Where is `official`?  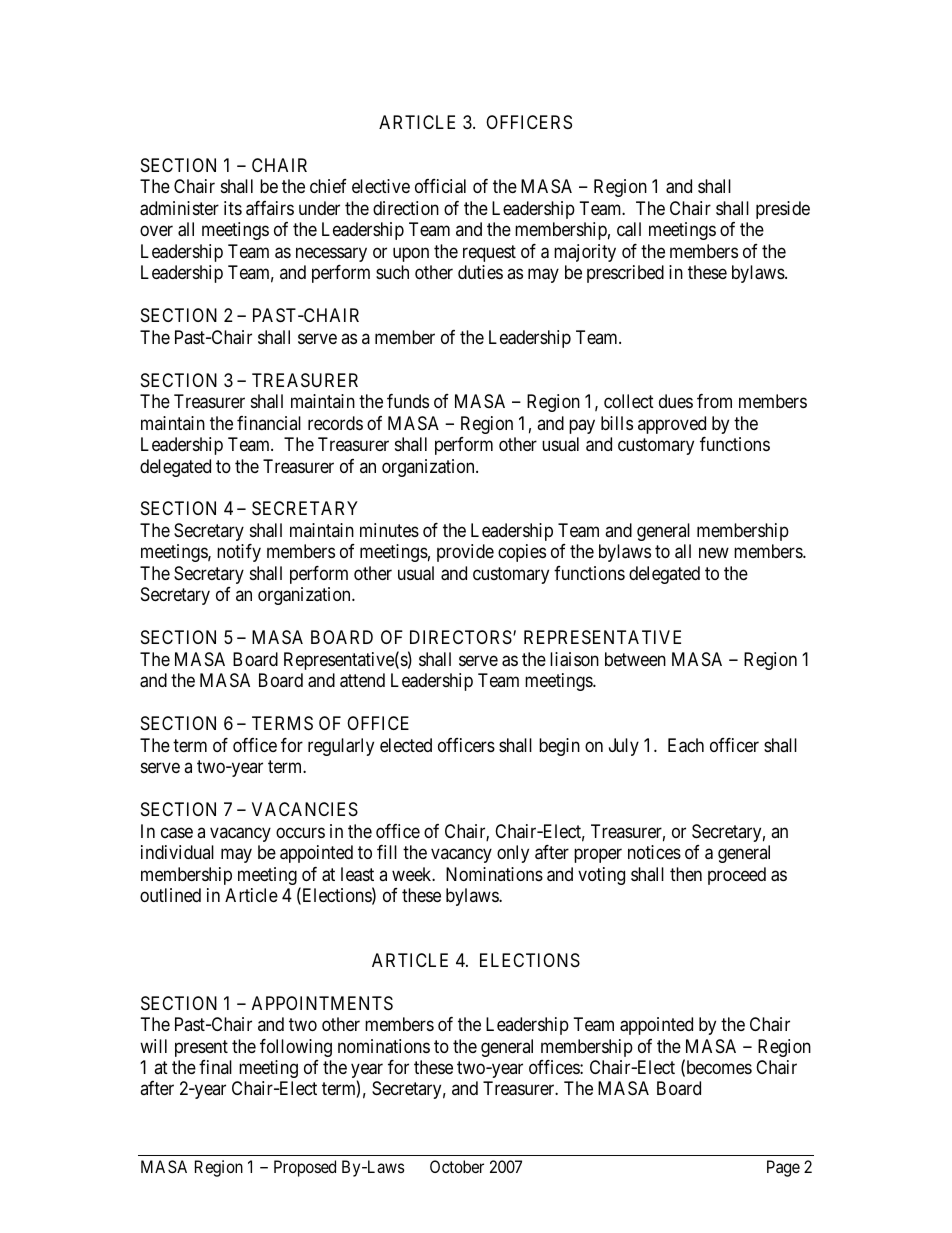
official is located at coordinates (440, 186).
